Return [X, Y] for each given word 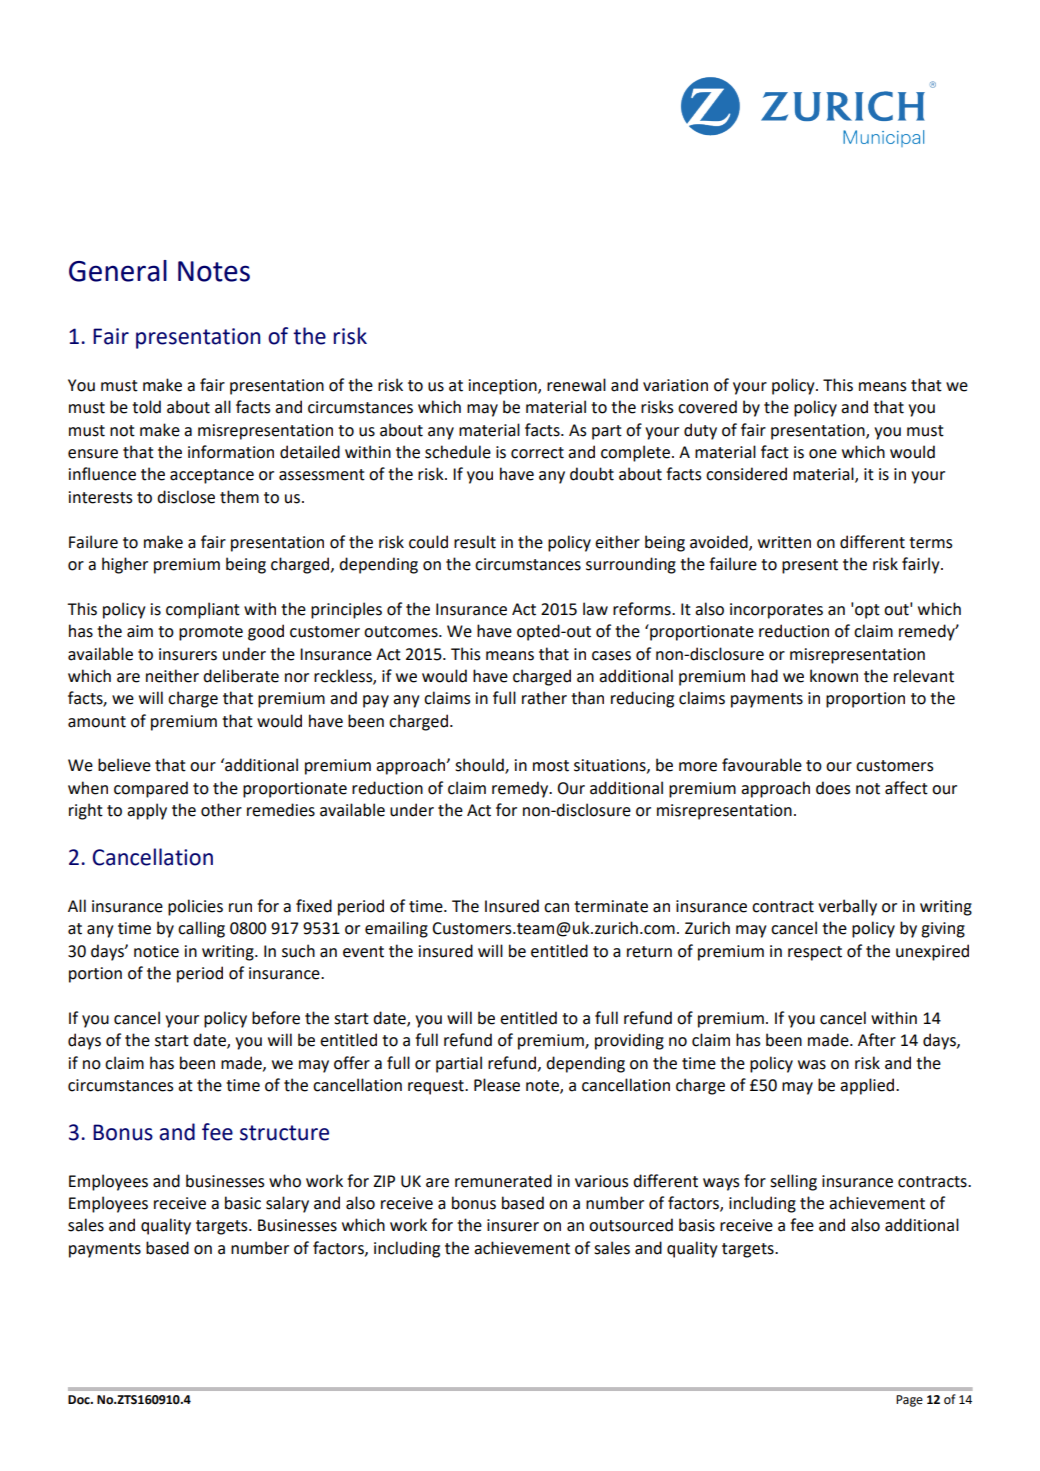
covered [707, 407]
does [833, 788]
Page [909, 1401]
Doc [80, 1400]
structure [284, 1133]
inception [504, 387]
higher [125, 565]
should [480, 766]
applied [868, 1086]
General [118, 271]
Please [497, 1085]
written [784, 542]
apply [147, 811]
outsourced [631, 1225]
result [475, 542]
